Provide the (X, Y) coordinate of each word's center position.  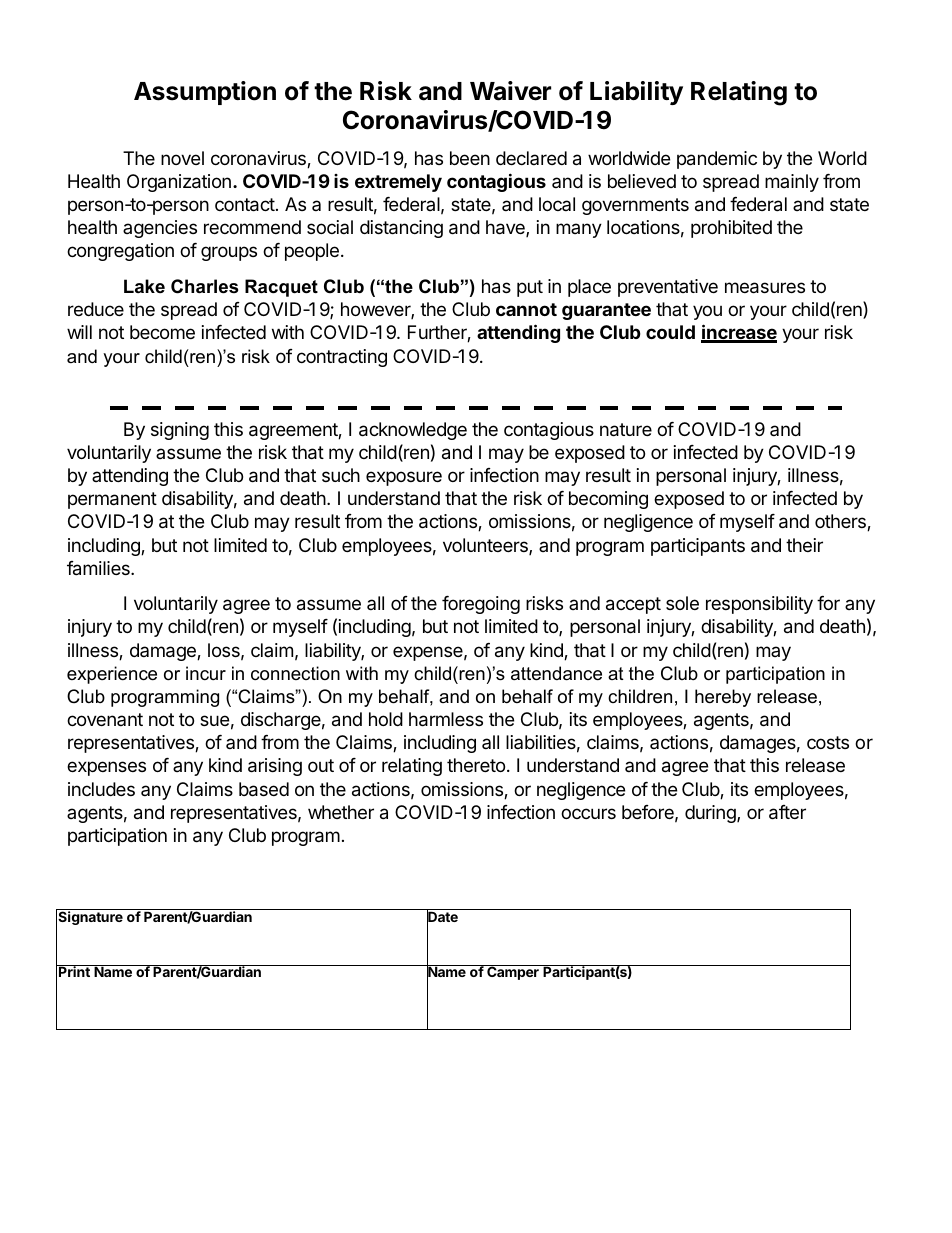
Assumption (205, 93)
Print (74, 971)
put (530, 288)
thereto (476, 765)
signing (180, 431)
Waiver (510, 91)
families (99, 568)
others (841, 522)
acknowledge (413, 431)
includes (101, 789)
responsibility (759, 605)
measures (765, 288)
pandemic (717, 160)
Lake (144, 286)
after (787, 812)
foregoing (481, 605)
